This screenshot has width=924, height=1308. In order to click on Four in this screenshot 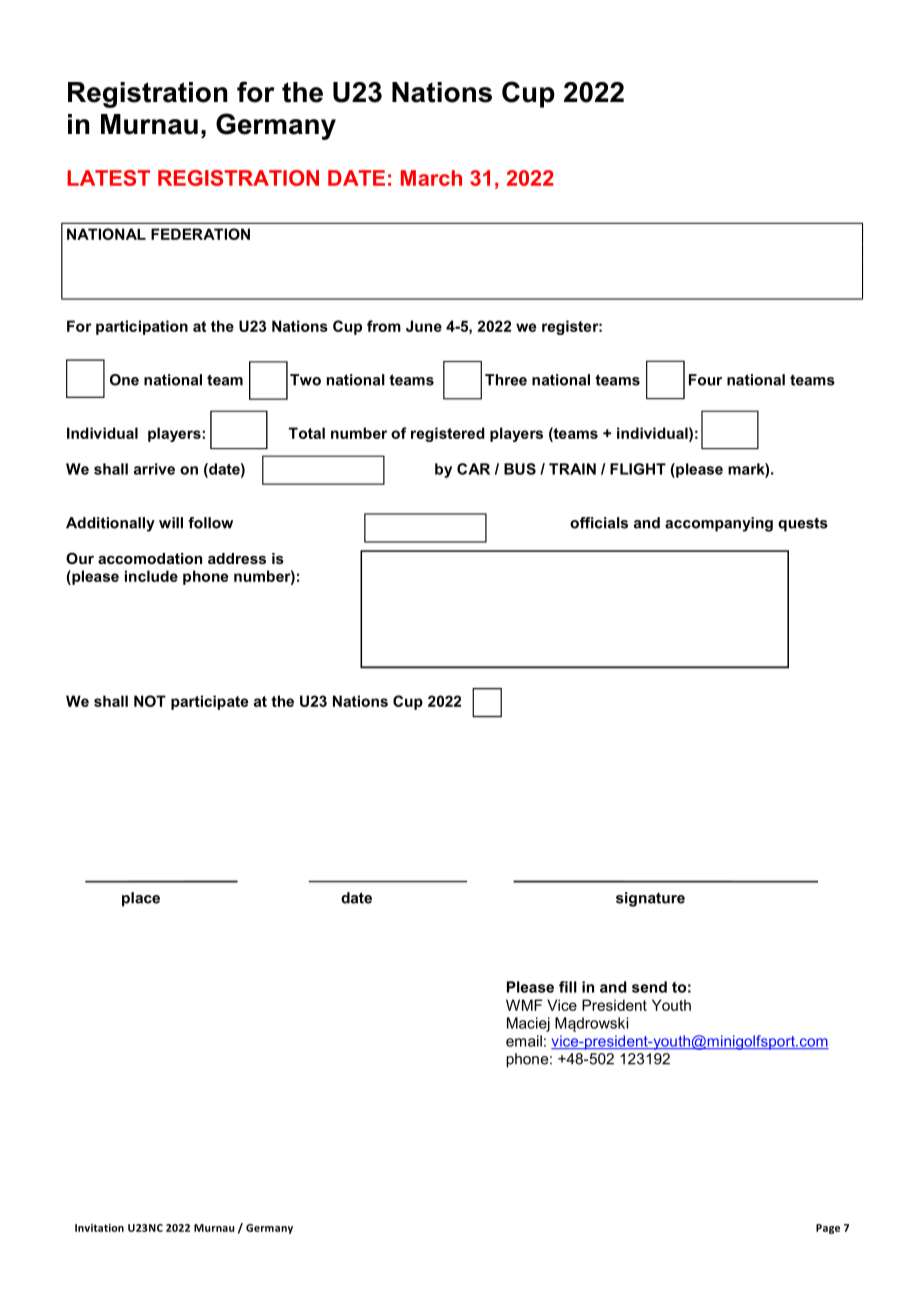, I will do `click(705, 380)`.
